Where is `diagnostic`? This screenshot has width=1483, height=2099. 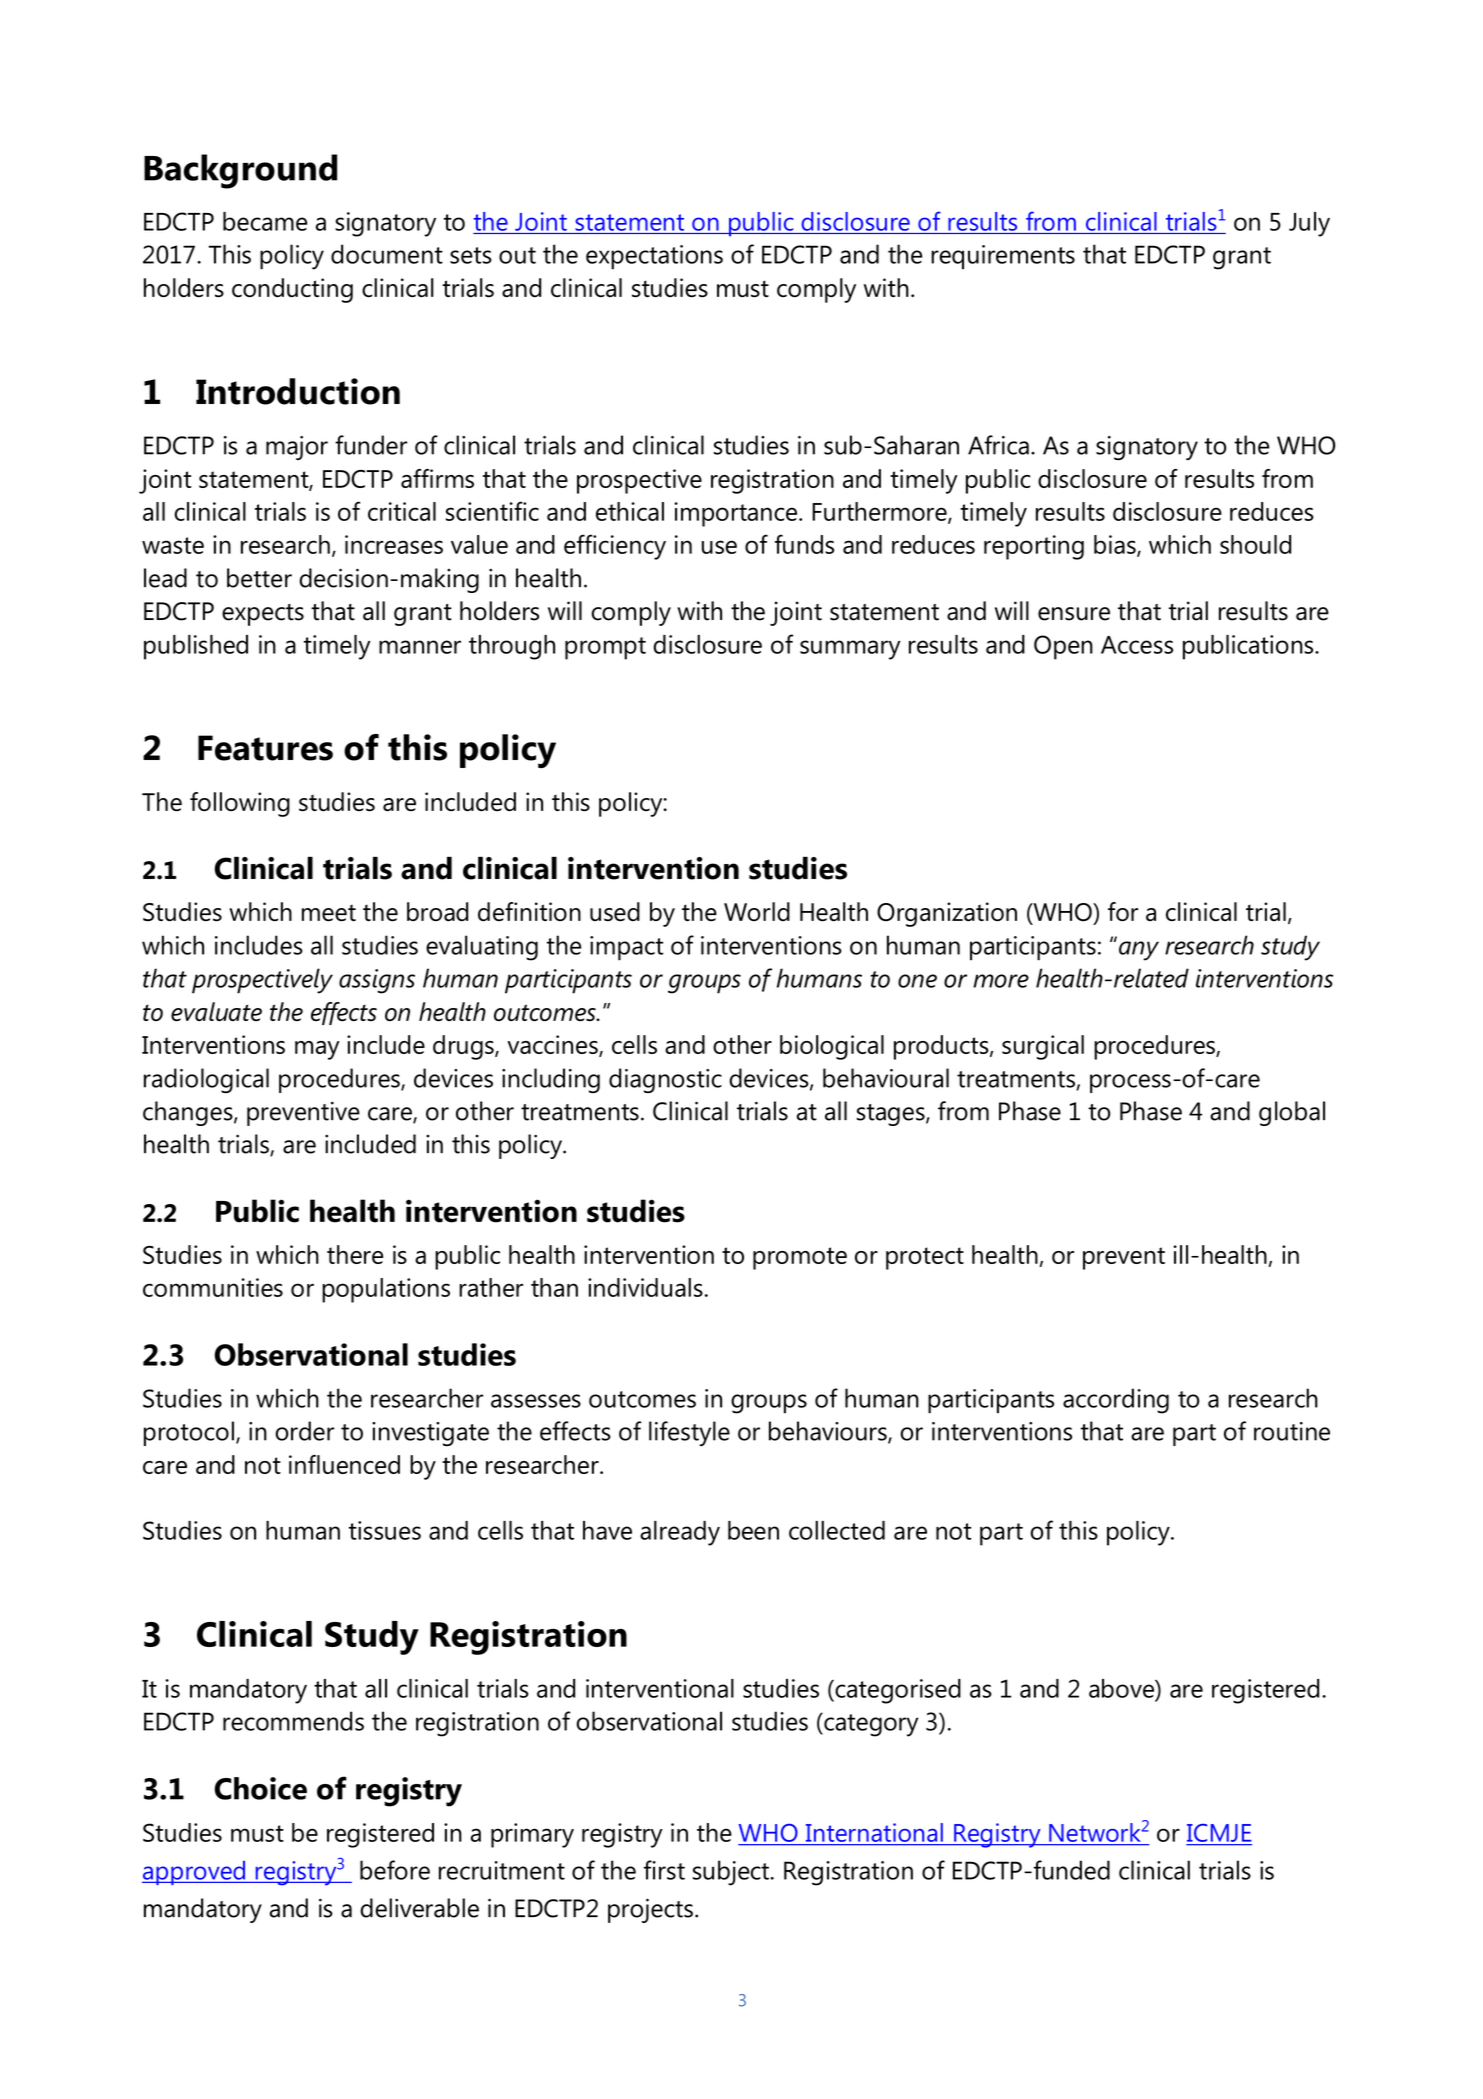
diagnostic is located at coordinates (665, 1080).
